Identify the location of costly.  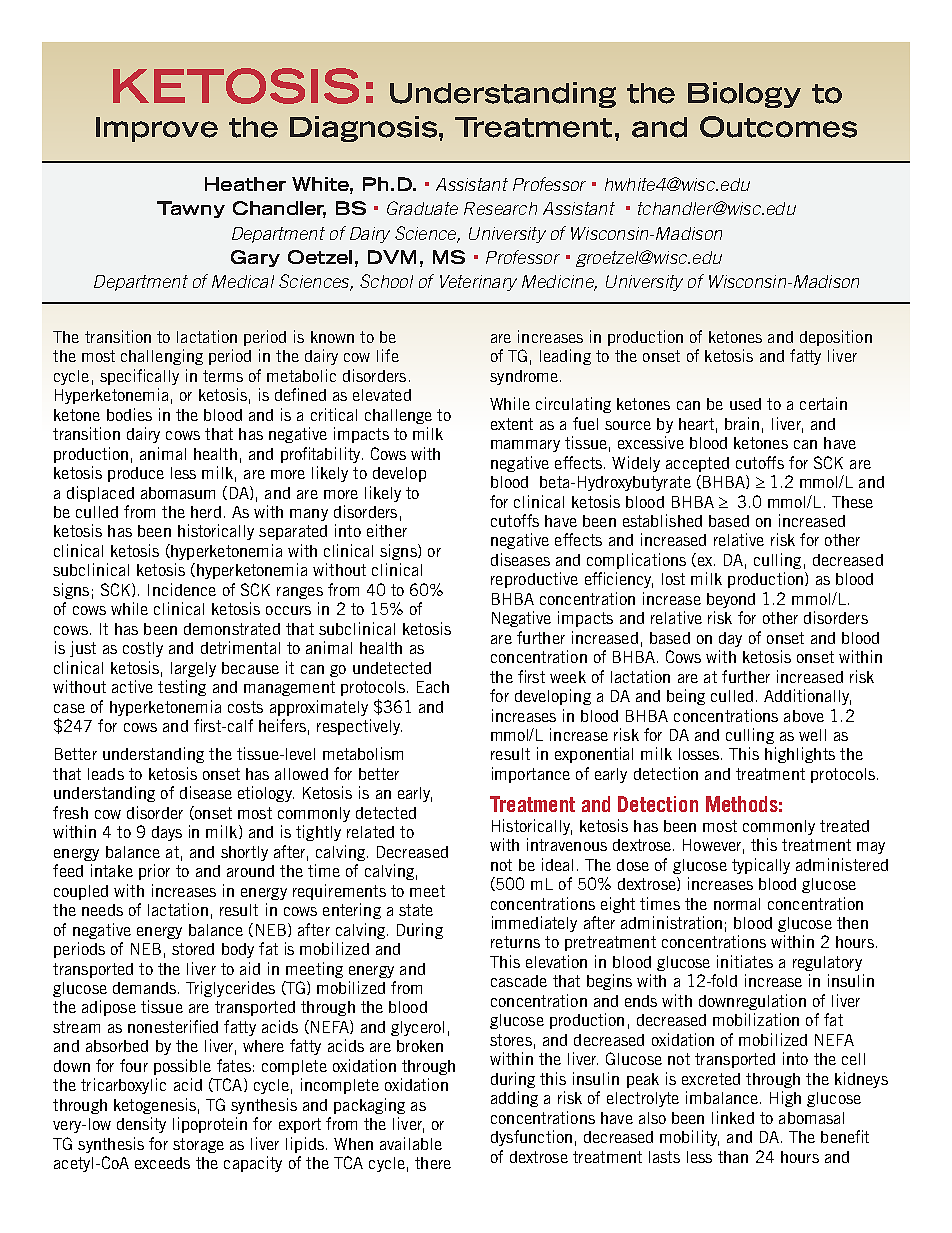
(143, 649).
